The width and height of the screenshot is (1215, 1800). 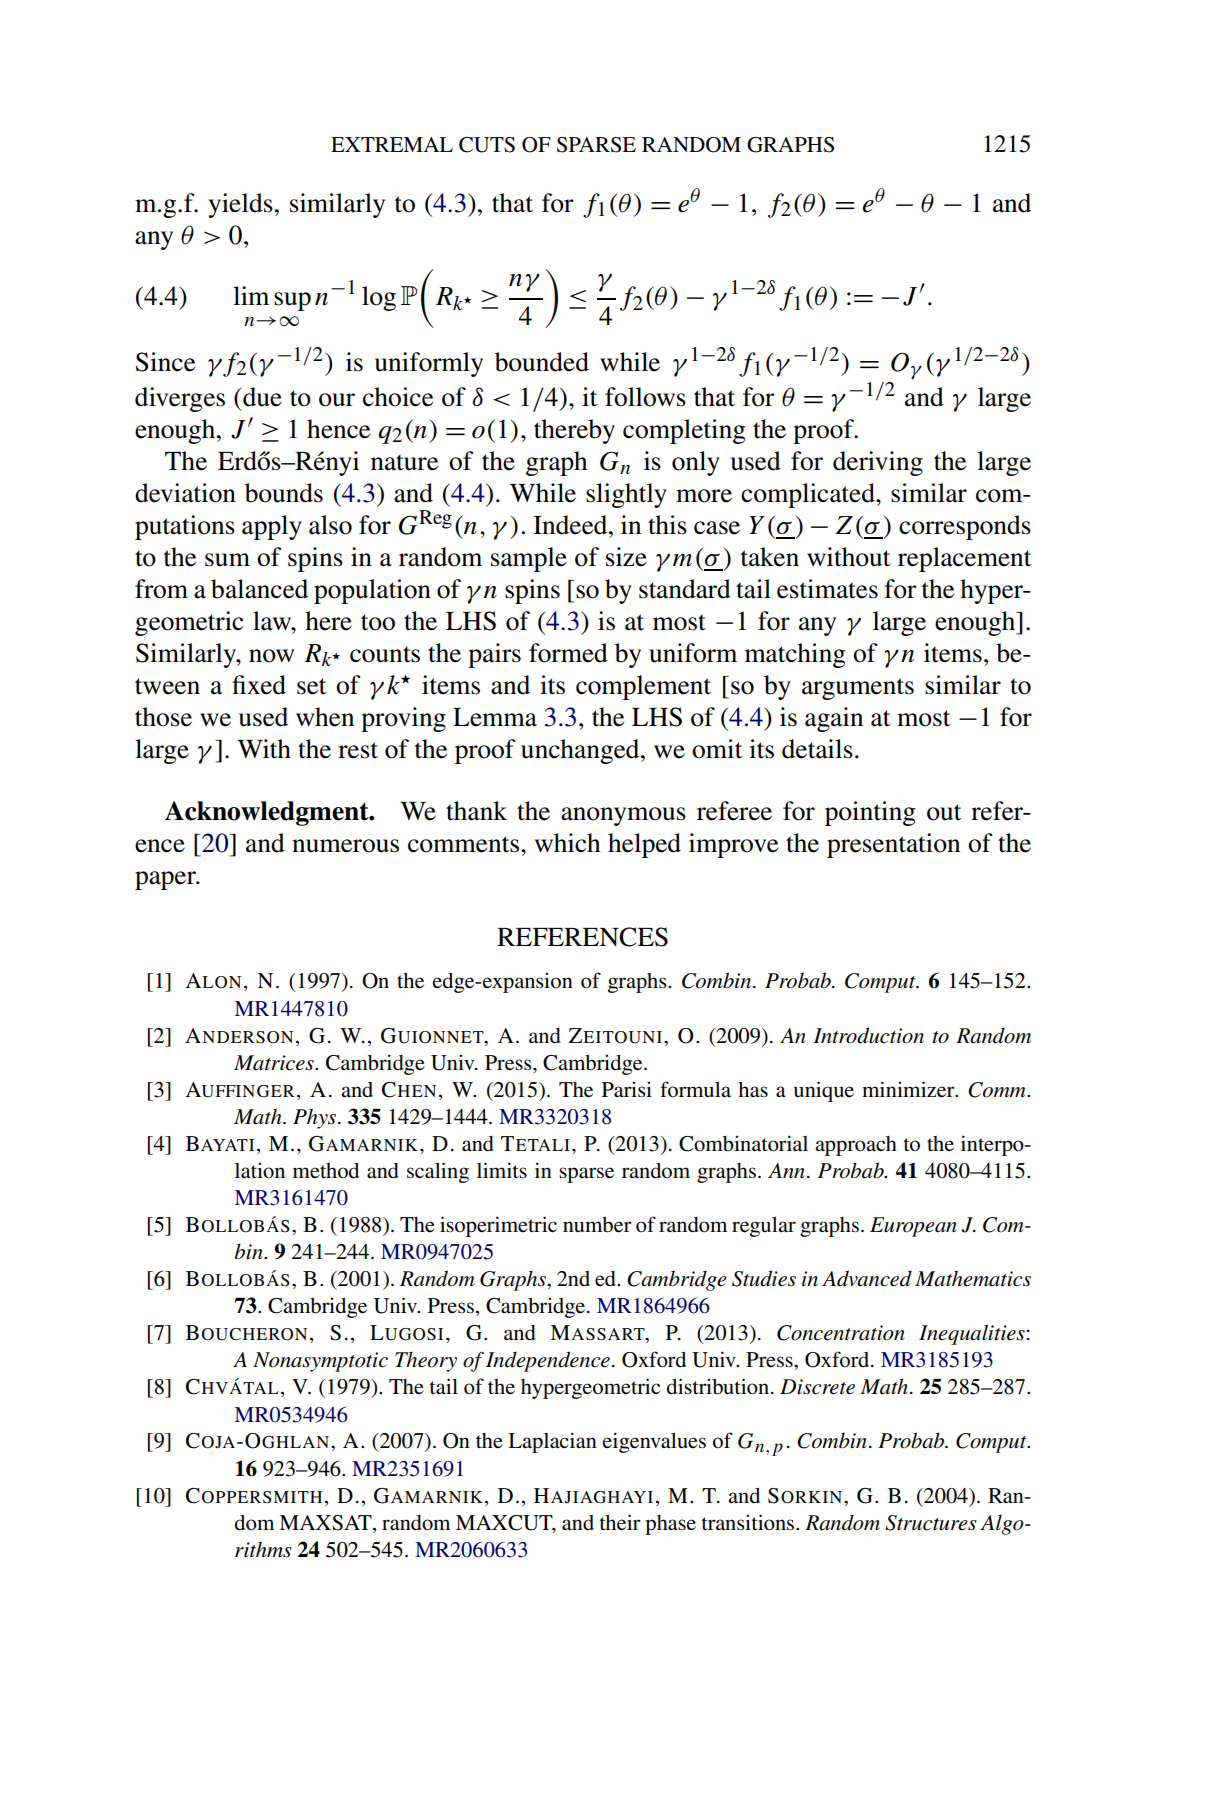 I want to click on number, so click(x=597, y=1225).
